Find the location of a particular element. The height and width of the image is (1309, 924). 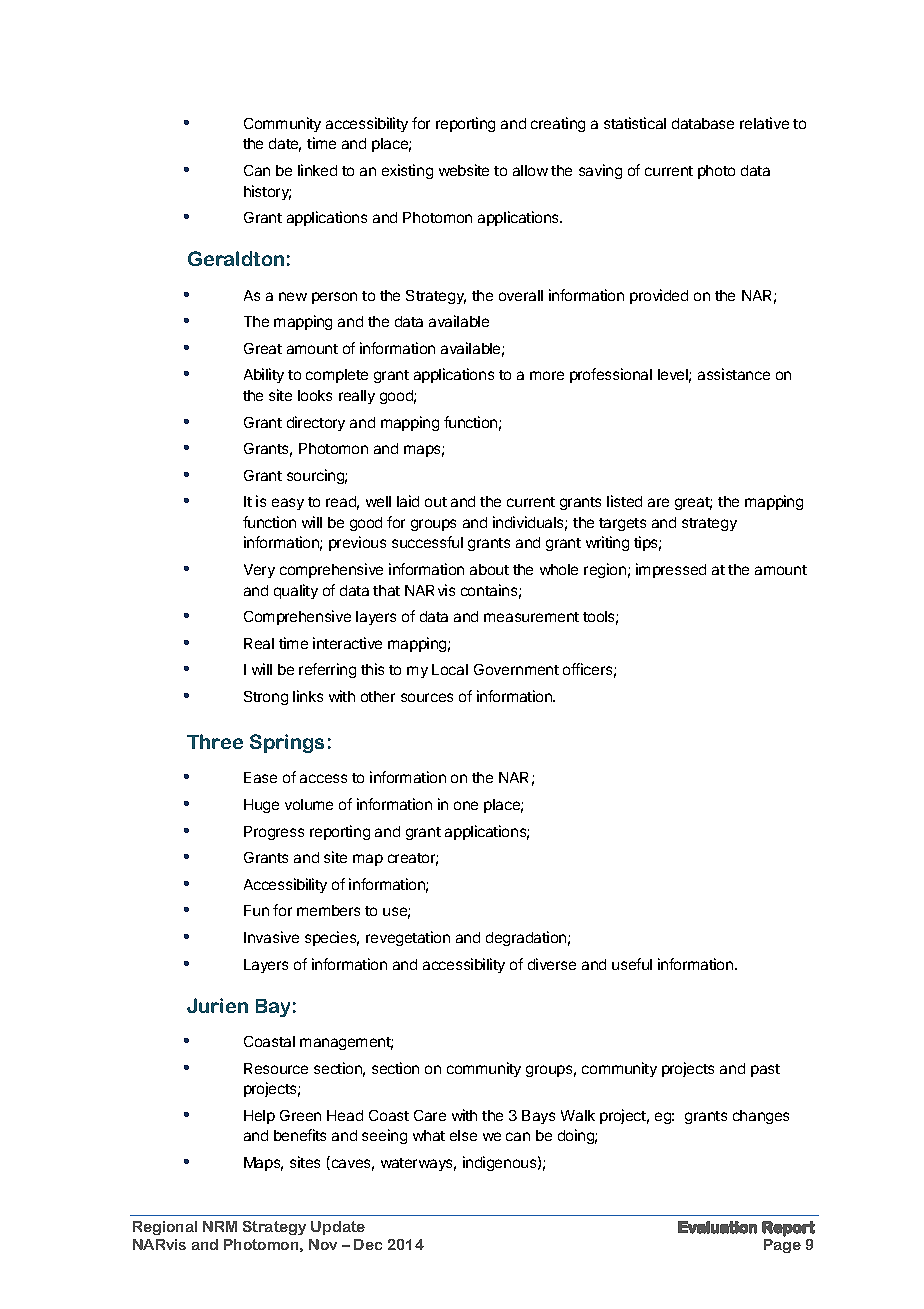

quality is located at coordinates (296, 591).
